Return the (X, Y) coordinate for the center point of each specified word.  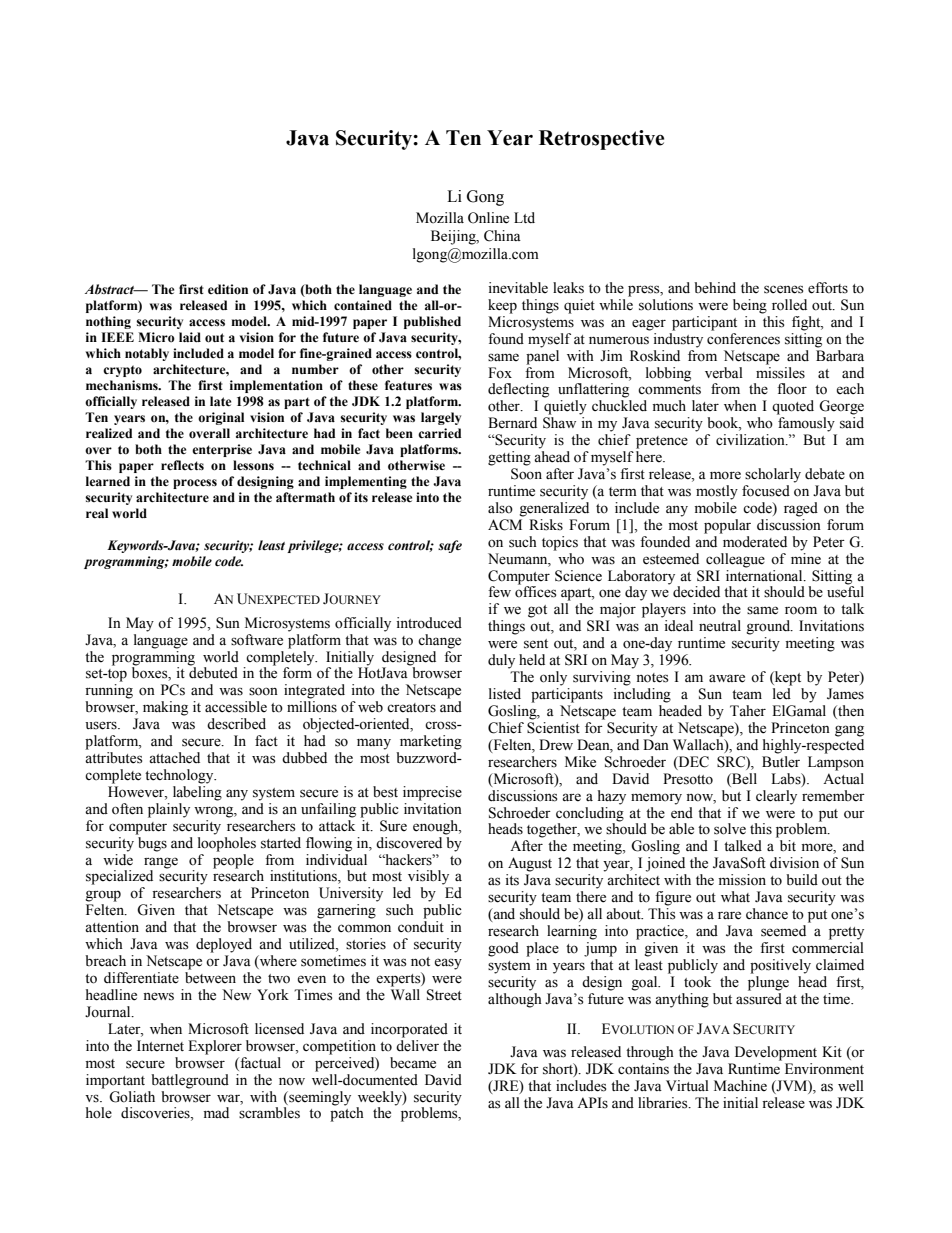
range (161, 863)
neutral (720, 626)
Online (488, 218)
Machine (740, 1086)
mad (216, 1112)
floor (792, 389)
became (413, 1063)
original (221, 418)
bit (788, 845)
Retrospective (601, 140)
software (257, 640)
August (530, 864)
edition (228, 289)
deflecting (518, 390)
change (439, 641)
